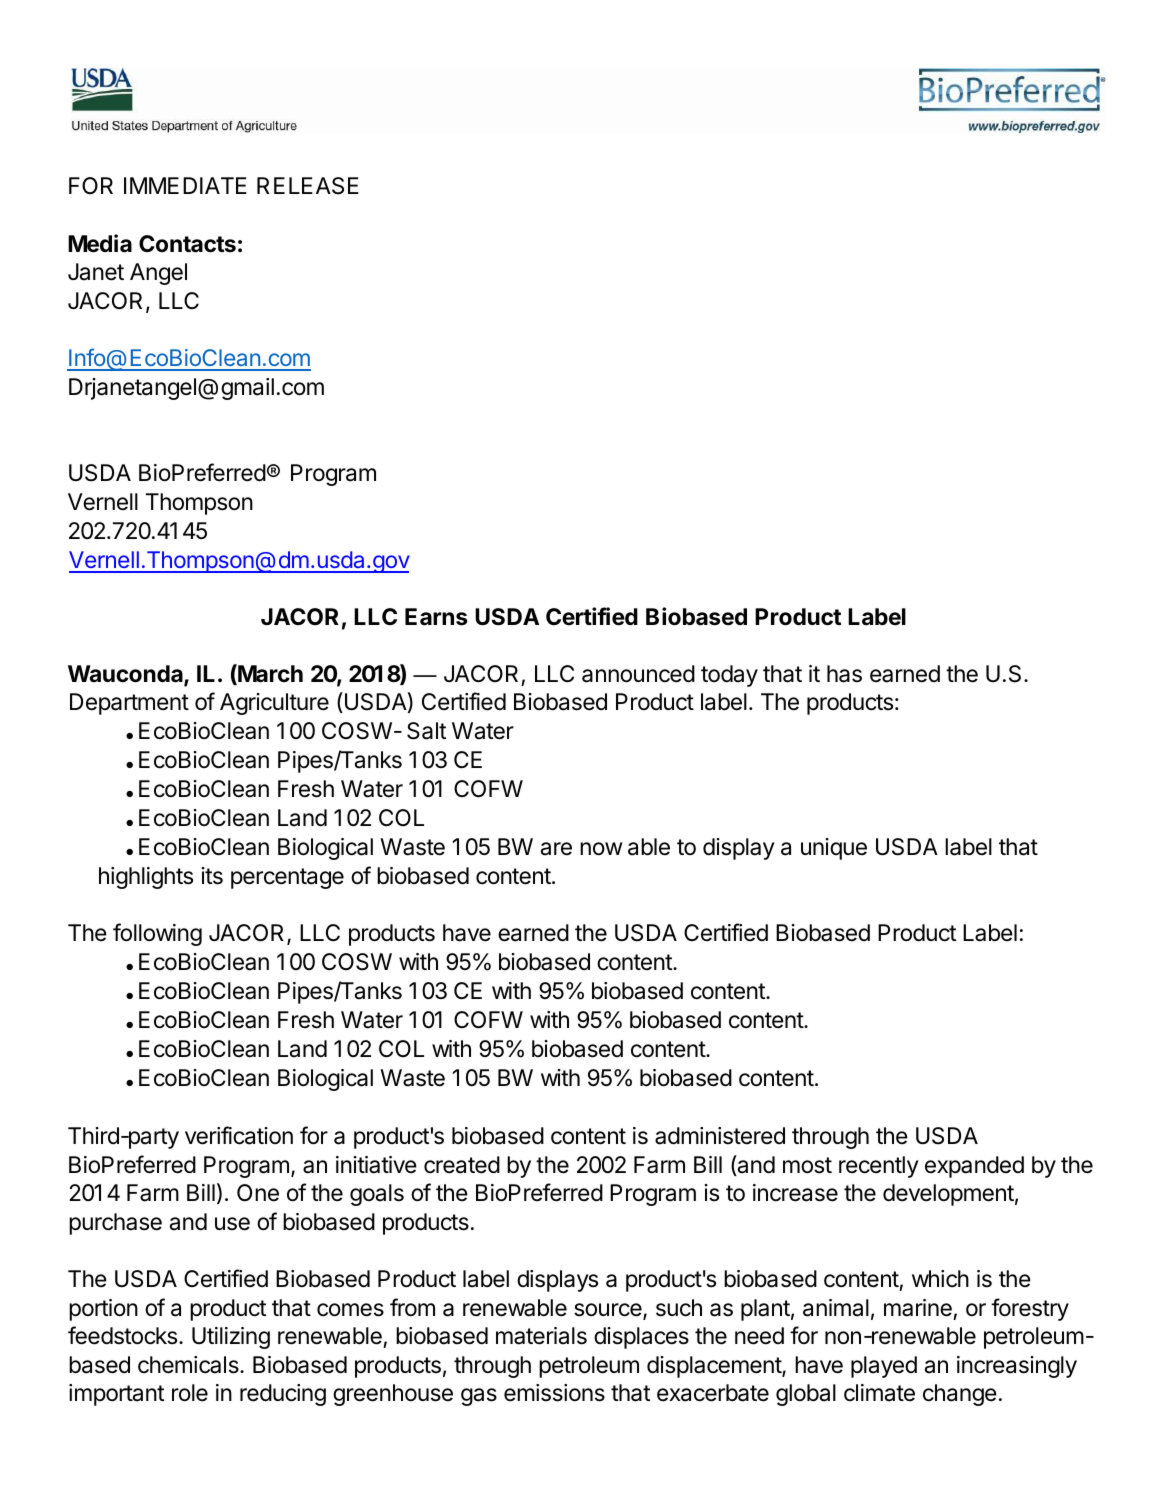 Image resolution: width=1168 pixels, height=1511 pixels. What do you see at coordinates (834, 849) in the image?
I see `unique` at bounding box center [834, 849].
